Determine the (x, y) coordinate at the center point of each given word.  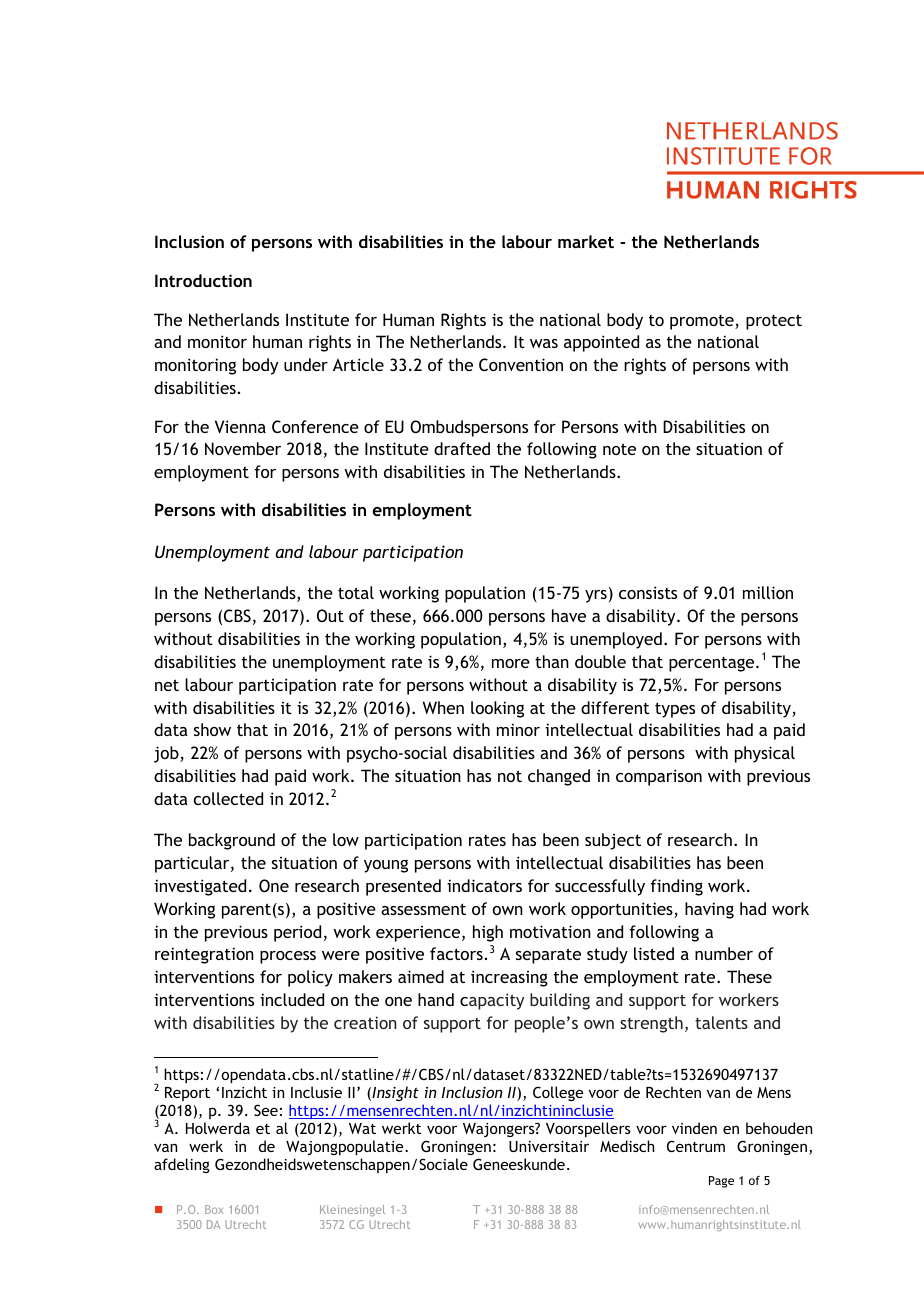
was (544, 343)
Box (214, 1209)
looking (497, 709)
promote (703, 322)
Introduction (203, 280)
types (675, 710)
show (212, 729)
